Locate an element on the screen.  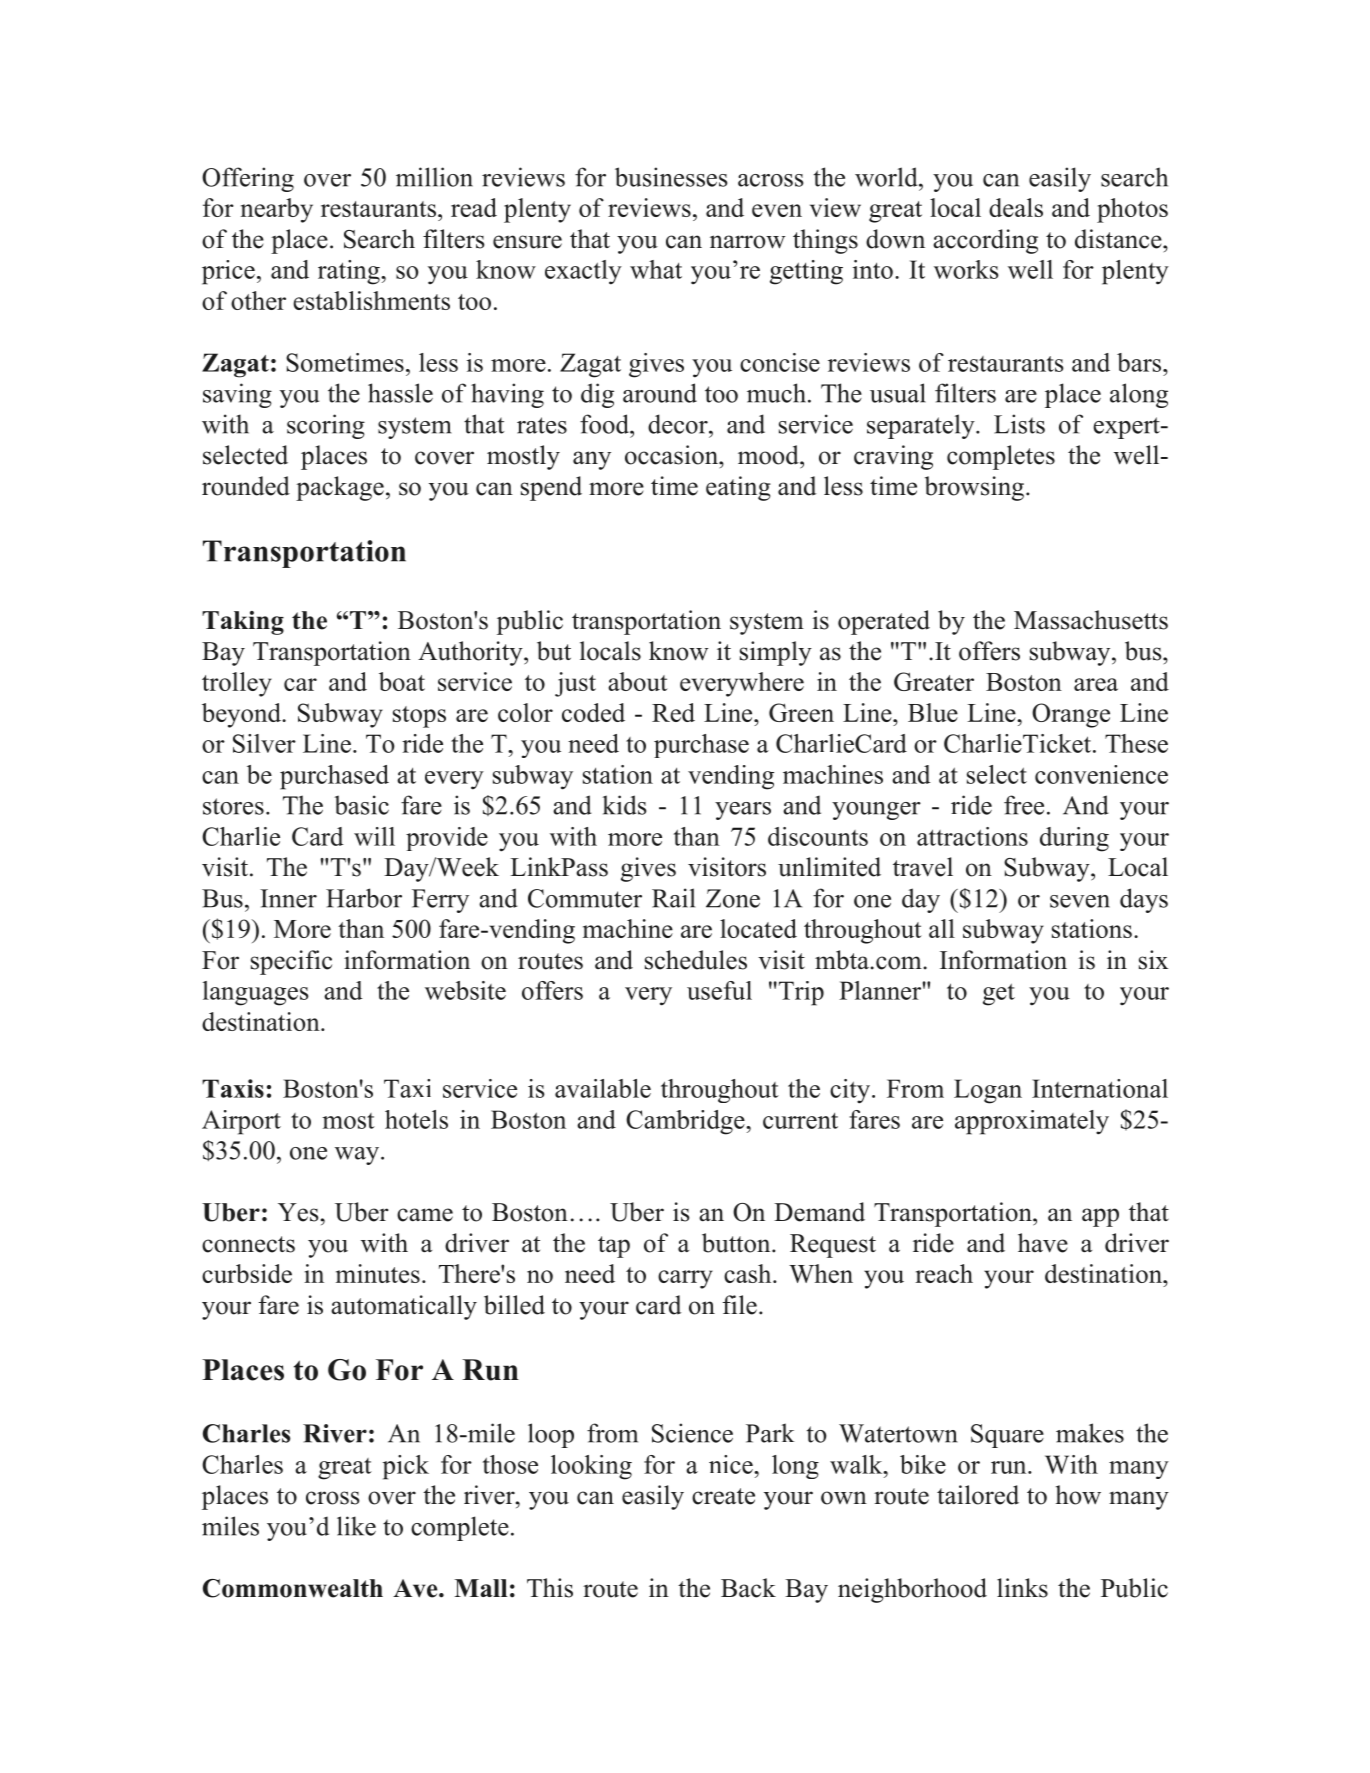
during is located at coordinates (1074, 839).
